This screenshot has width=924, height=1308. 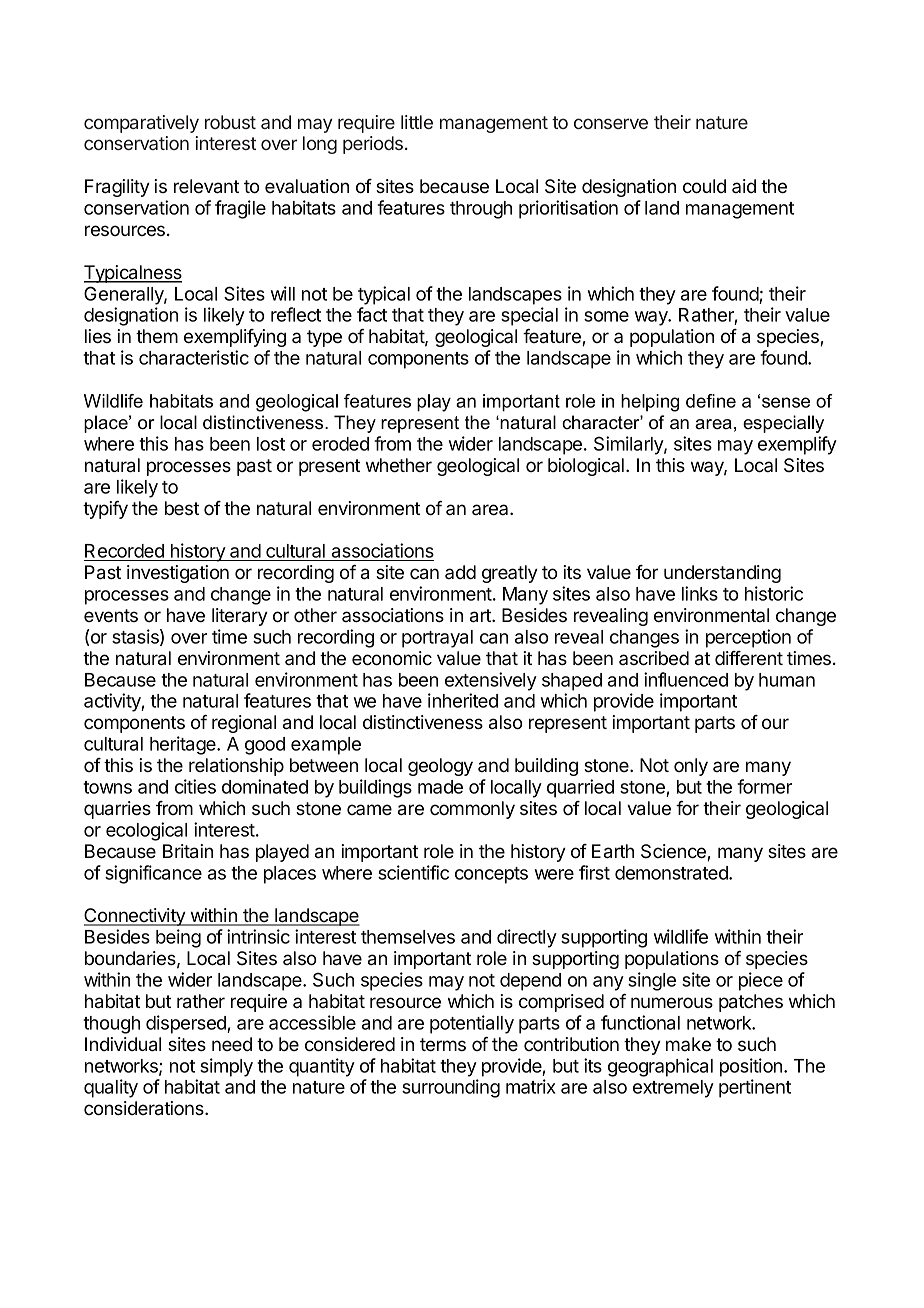 What do you see at coordinates (704, 186) in the screenshot?
I see `could` at bounding box center [704, 186].
